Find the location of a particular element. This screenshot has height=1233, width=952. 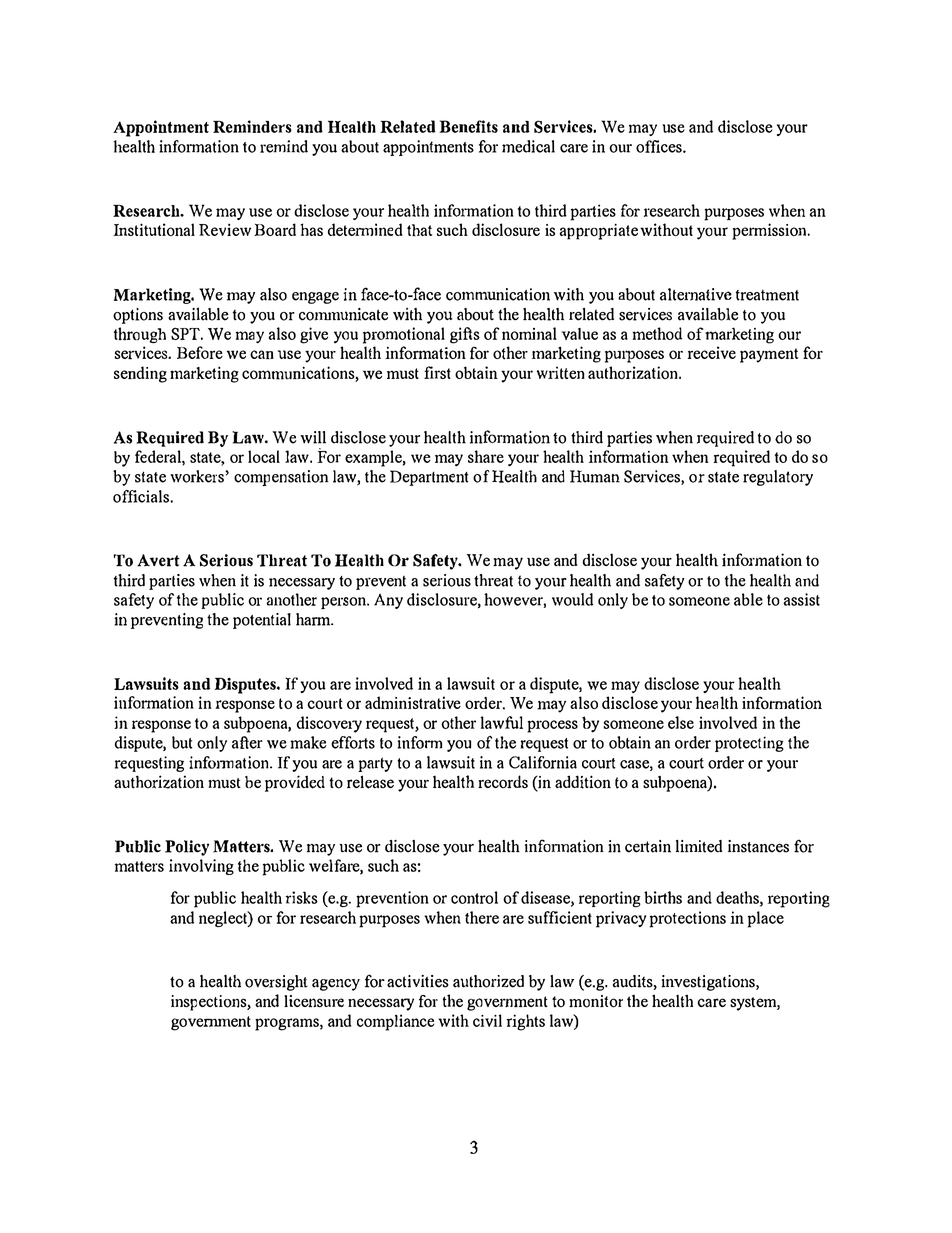

records is located at coordinates (503, 782).
